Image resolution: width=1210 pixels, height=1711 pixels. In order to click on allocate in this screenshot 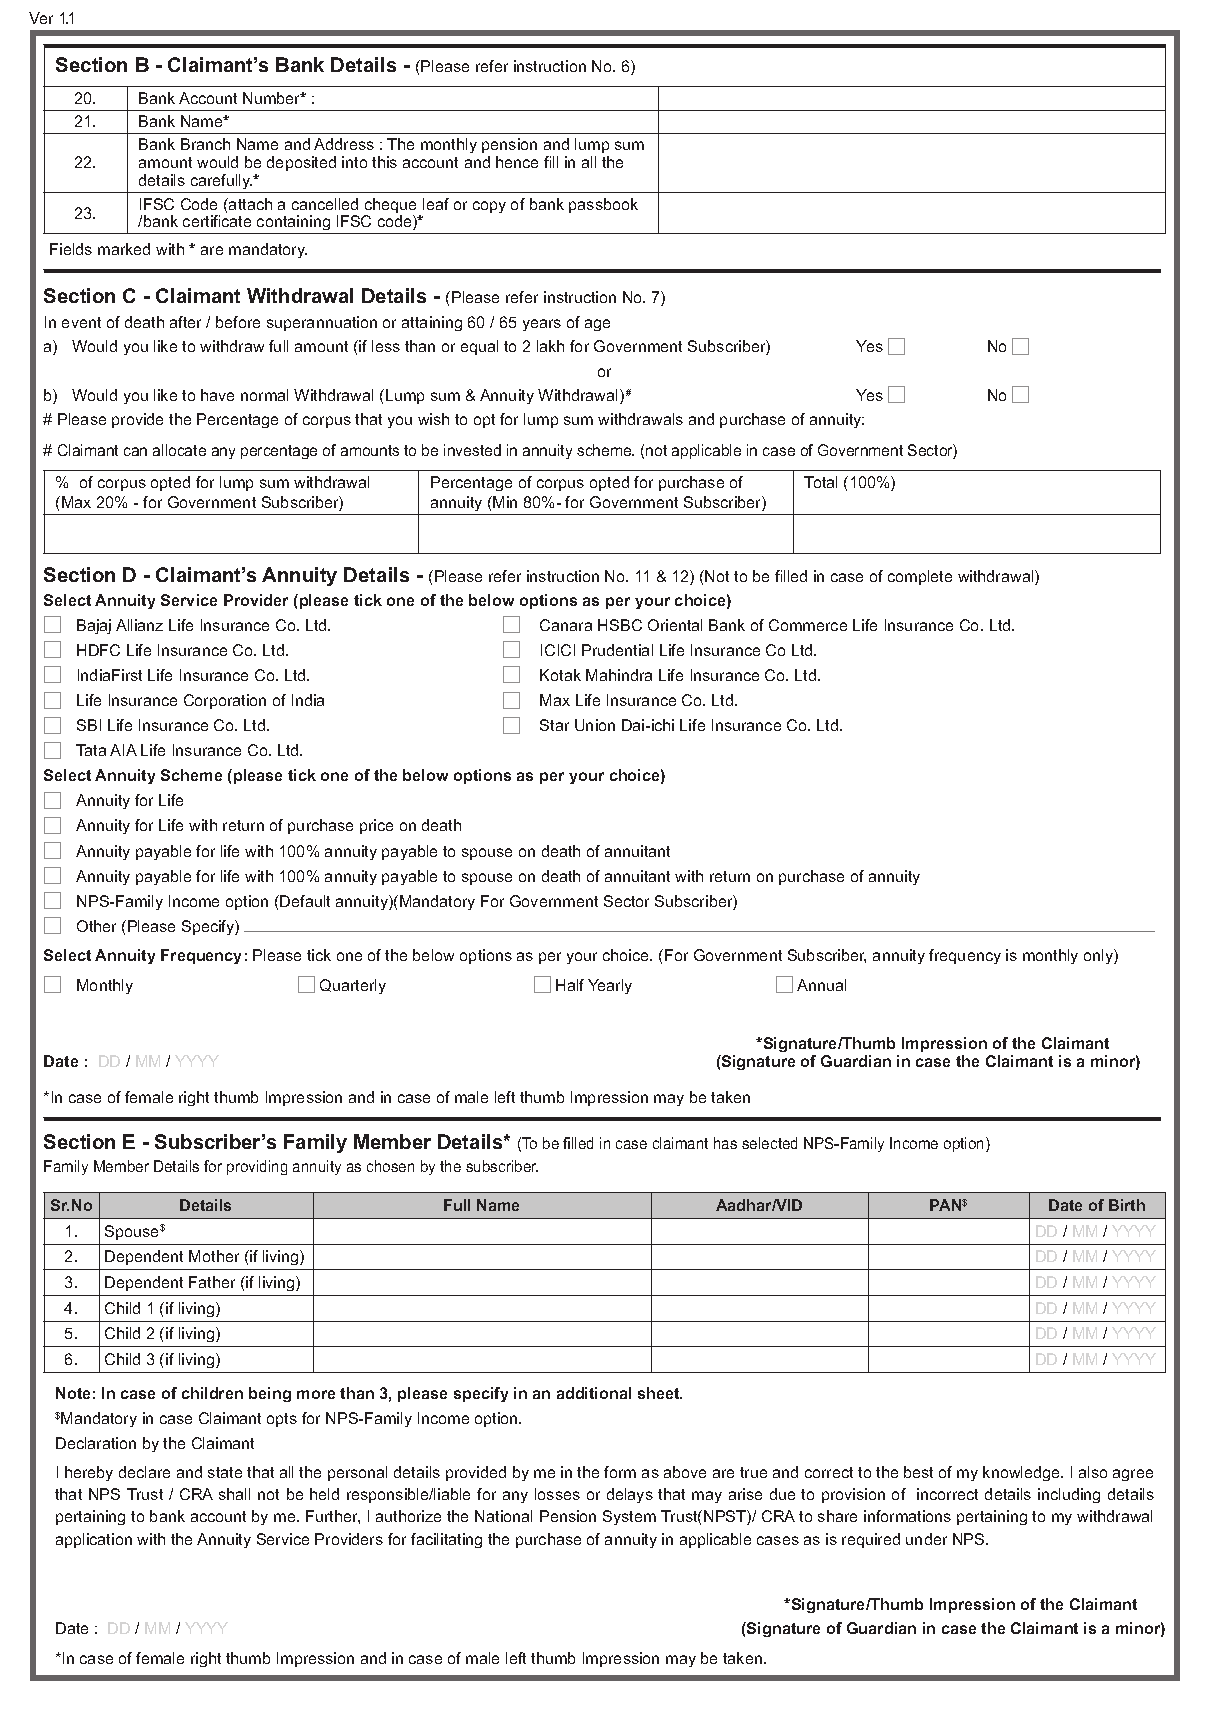, I will do `click(179, 450)`.
